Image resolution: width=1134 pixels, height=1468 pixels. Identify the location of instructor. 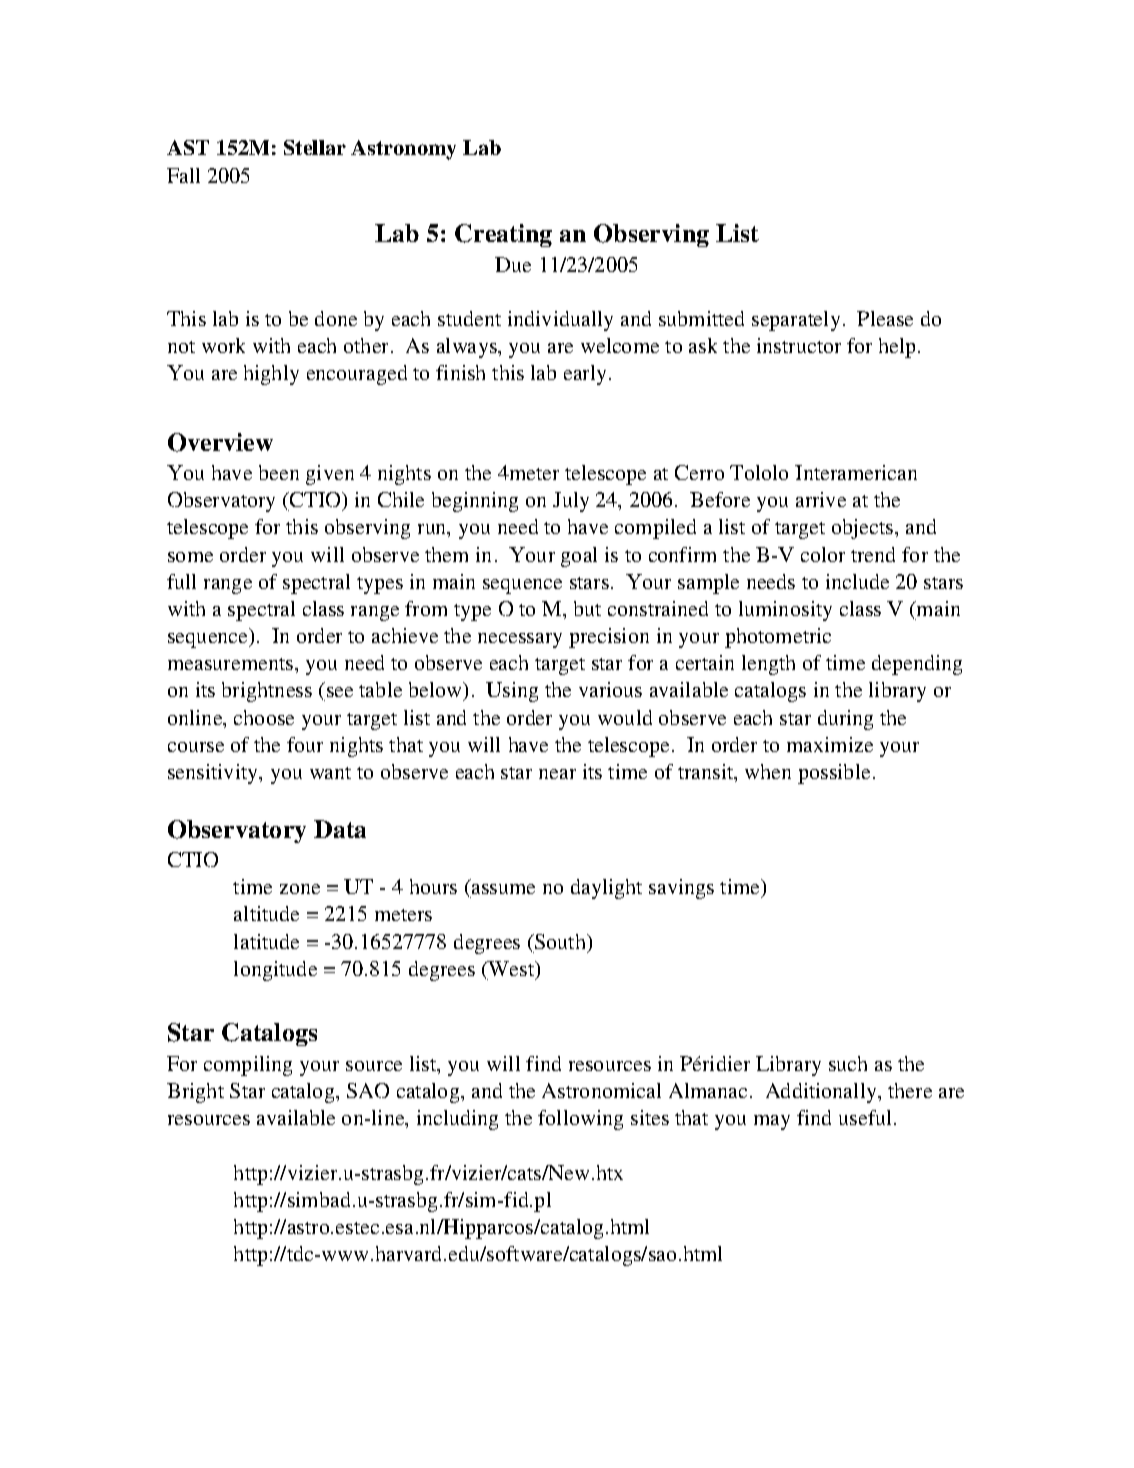
(799, 345).
